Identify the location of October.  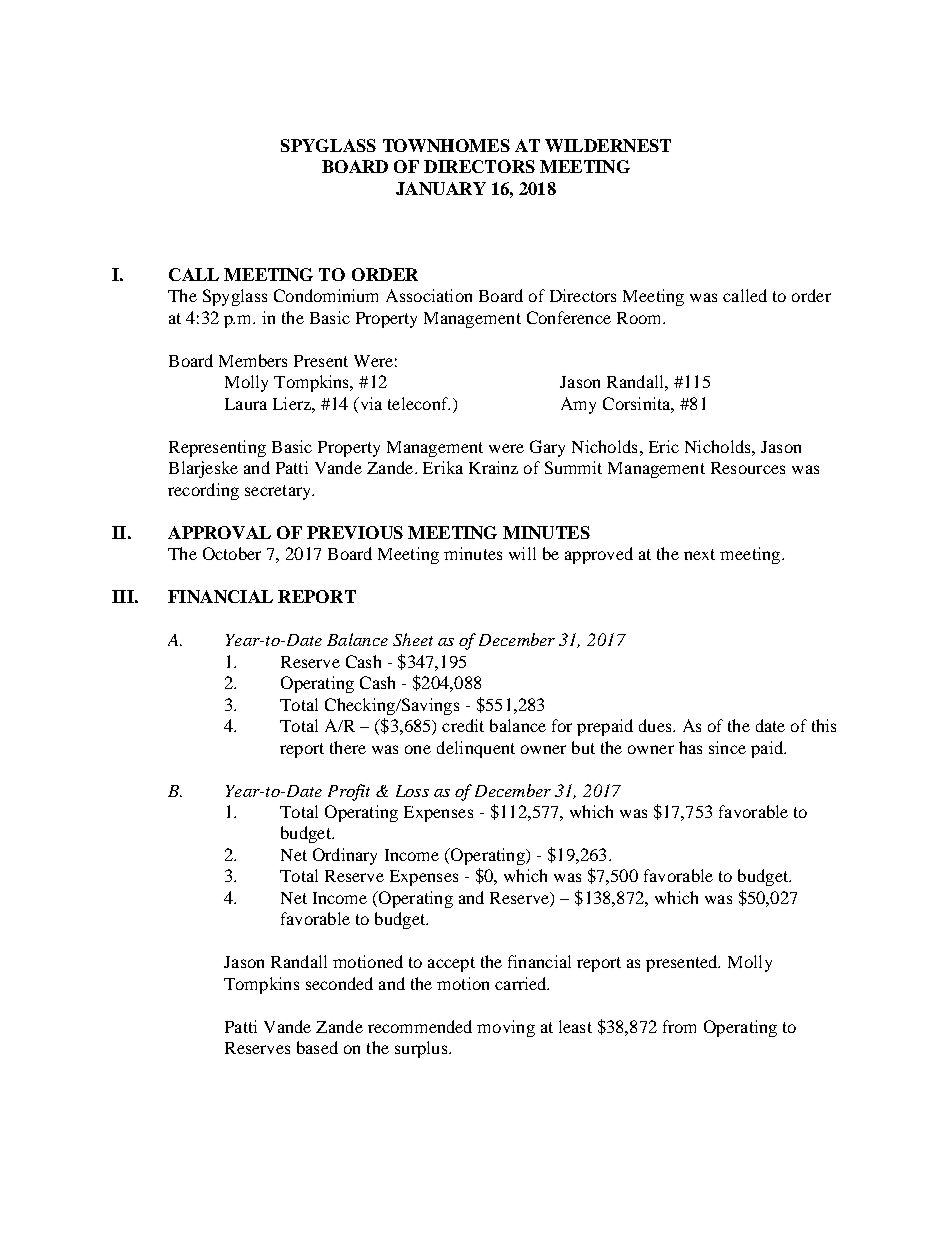
(232, 553).
